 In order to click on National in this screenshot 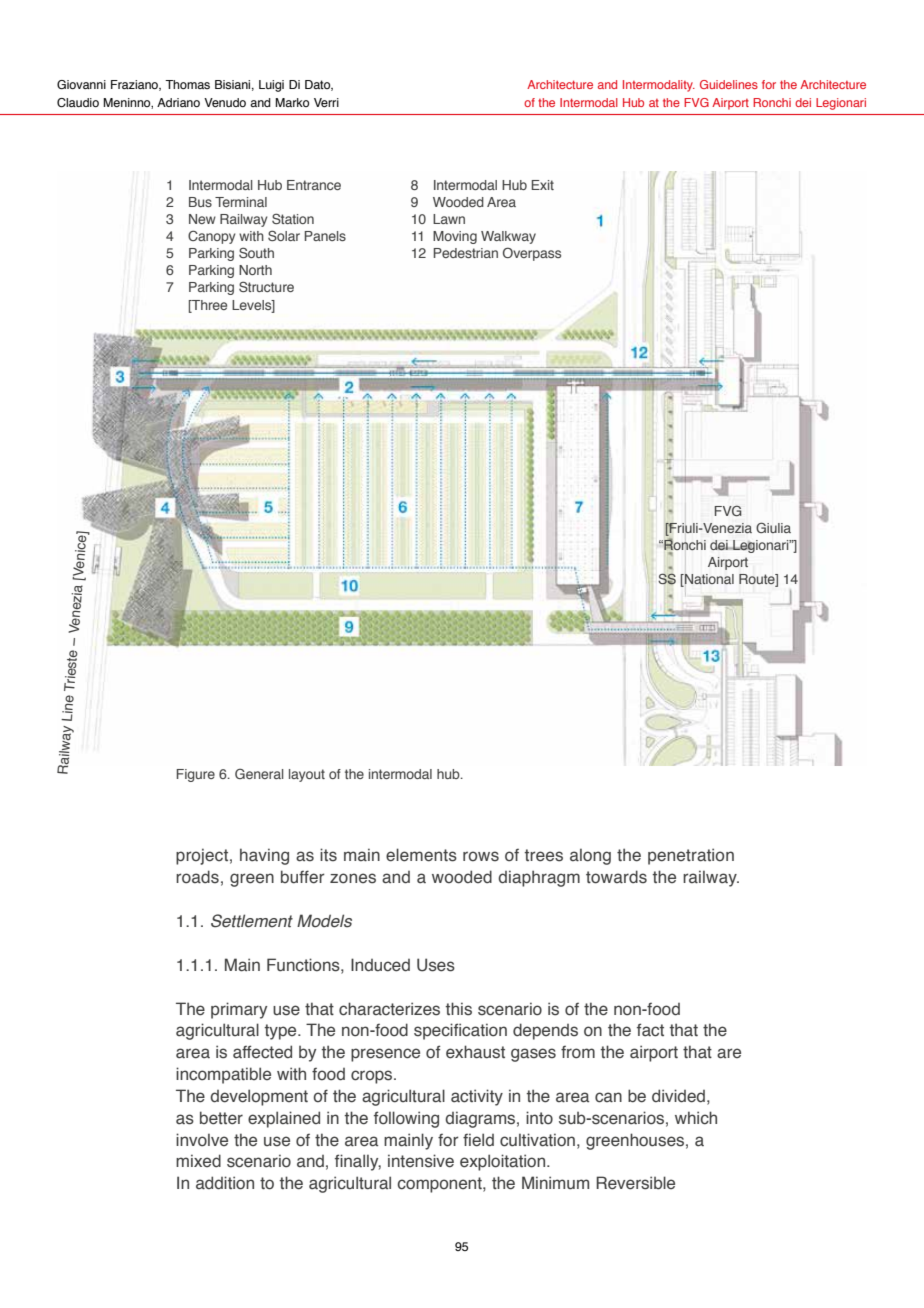, I will do `click(708, 580)`.
